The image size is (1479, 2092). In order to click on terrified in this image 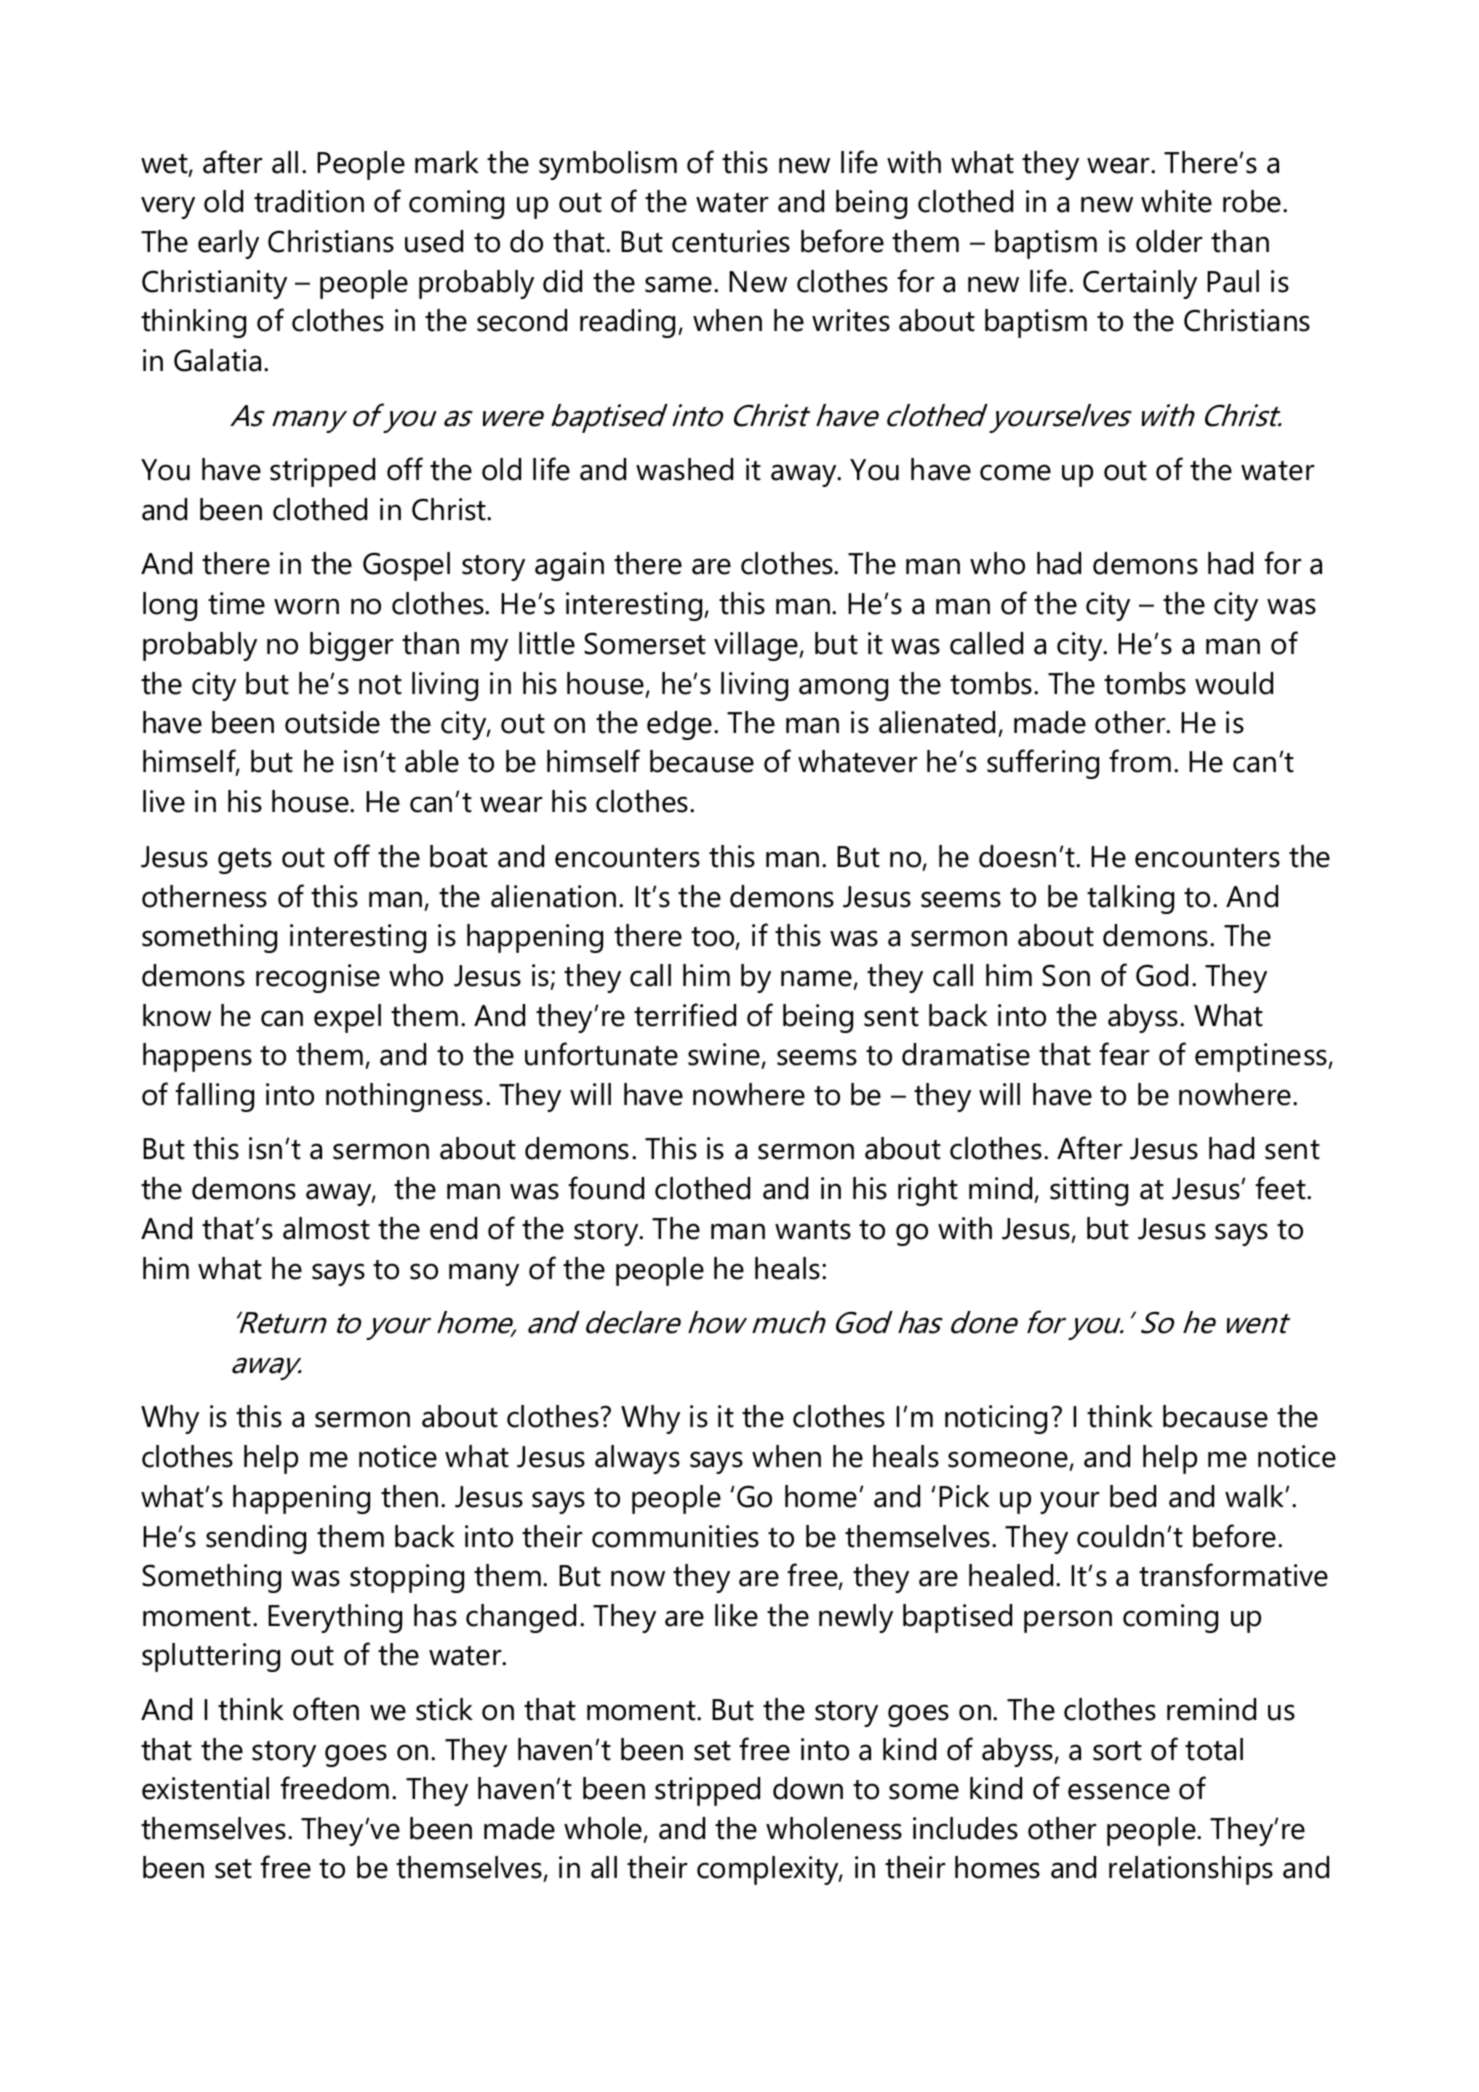, I will do `click(685, 1015)`.
